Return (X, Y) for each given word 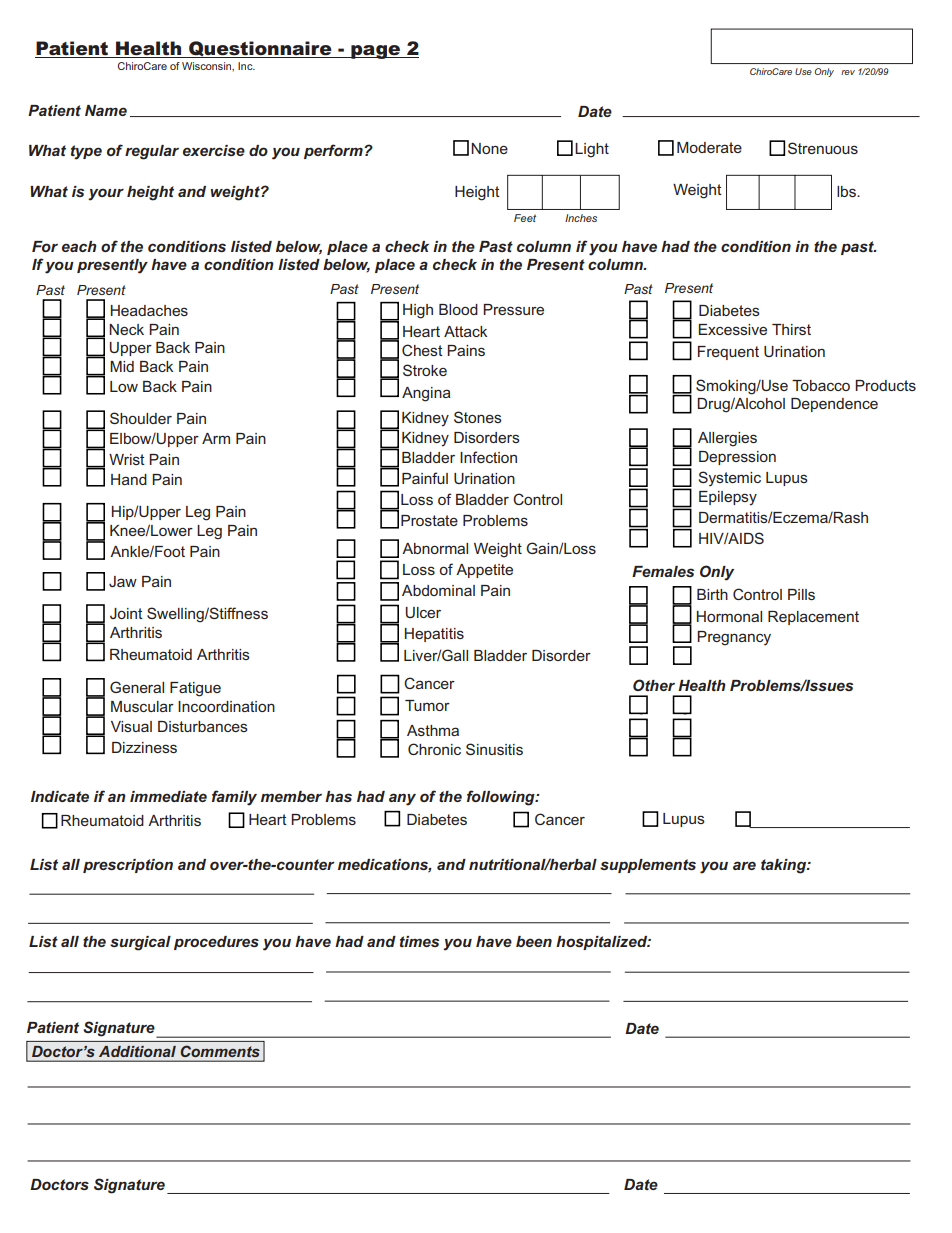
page (375, 52)
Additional (137, 1051)
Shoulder (141, 418)
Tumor (427, 705)
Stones (478, 417)
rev (848, 72)
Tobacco (821, 385)
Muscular (142, 706)
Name (106, 110)
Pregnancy (734, 638)
